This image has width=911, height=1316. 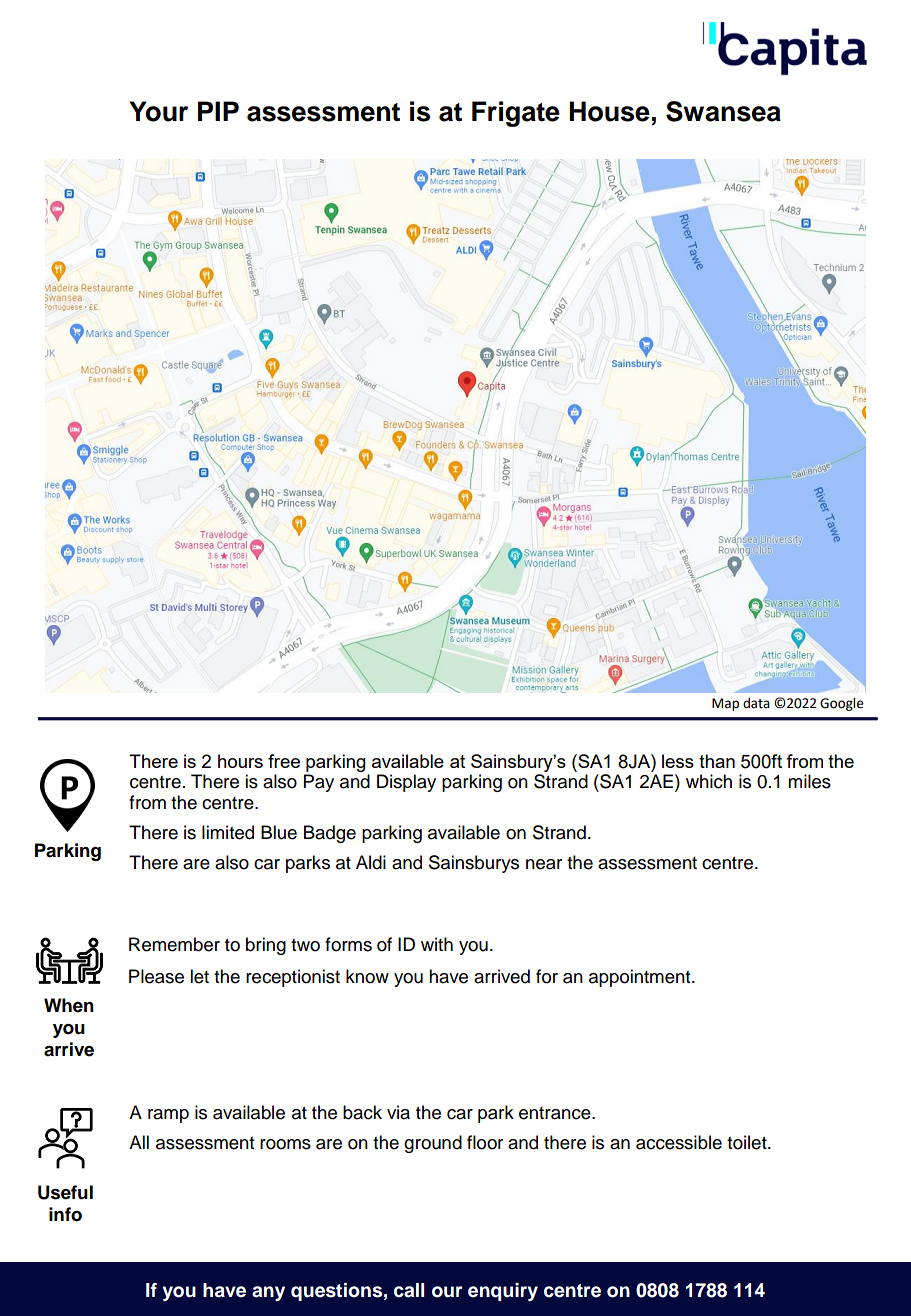 What do you see at coordinates (756, 703) in the image?
I see `data` at bounding box center [756, 703].
